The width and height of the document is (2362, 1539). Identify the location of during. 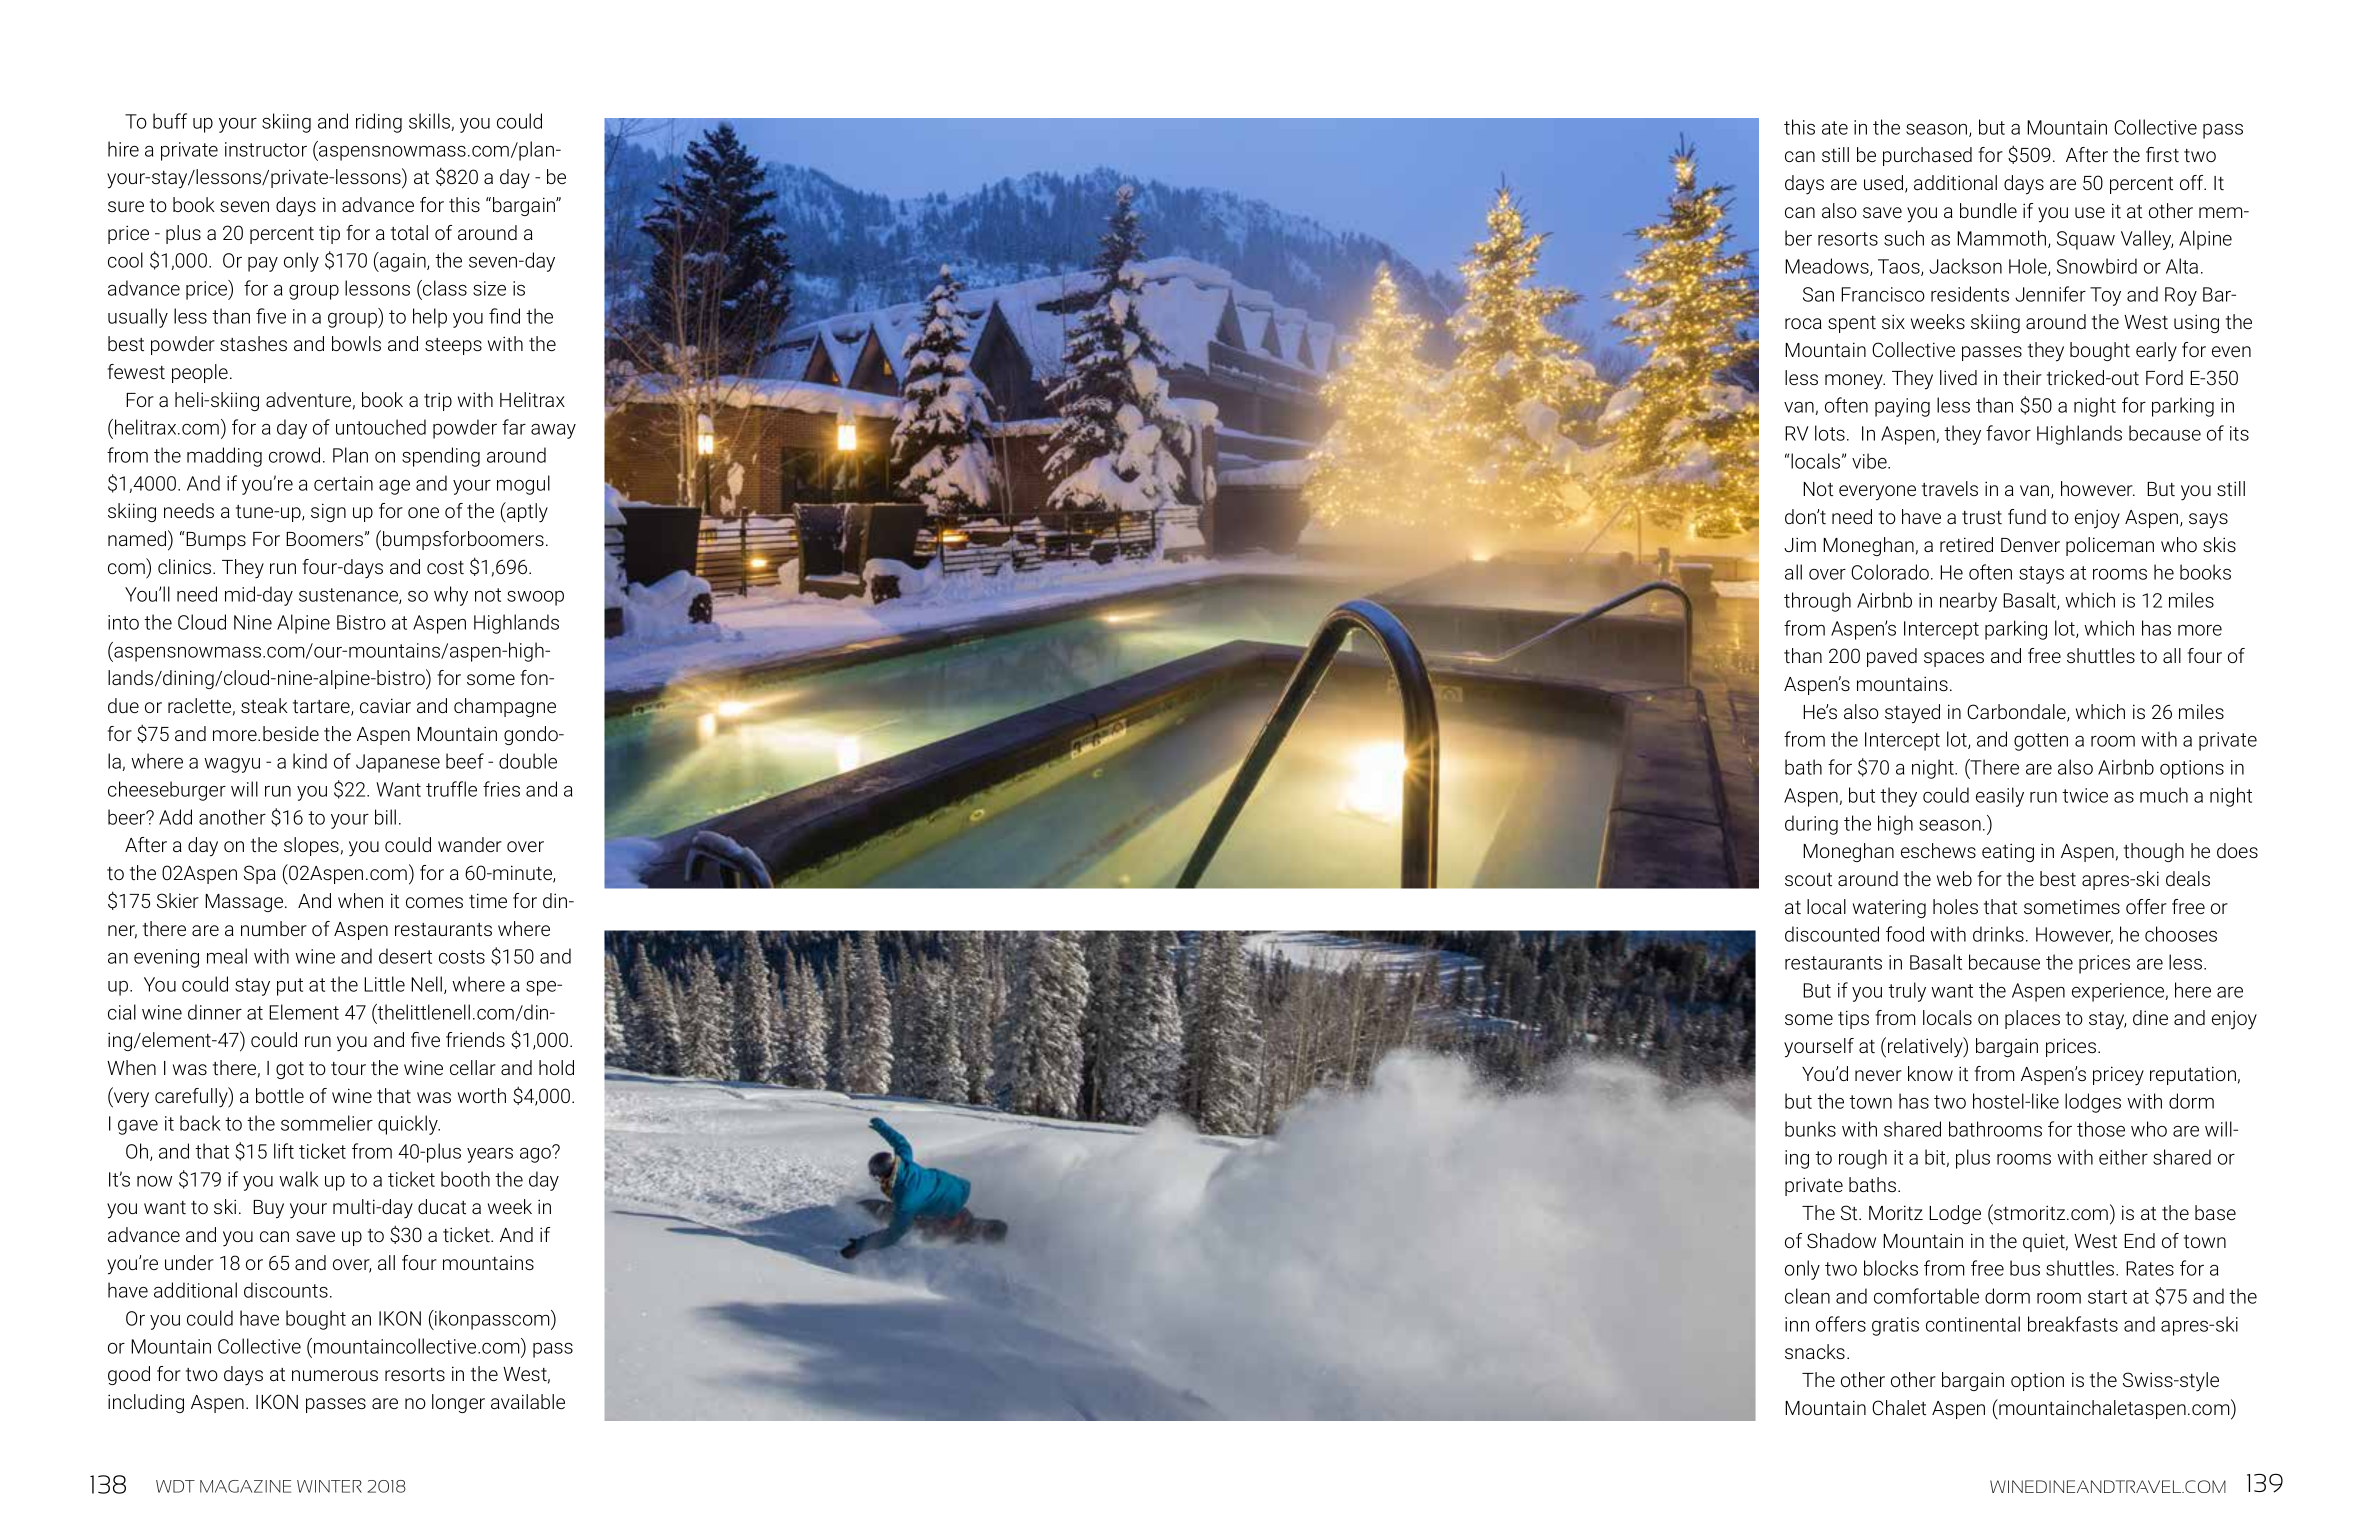
(1811, 825).
